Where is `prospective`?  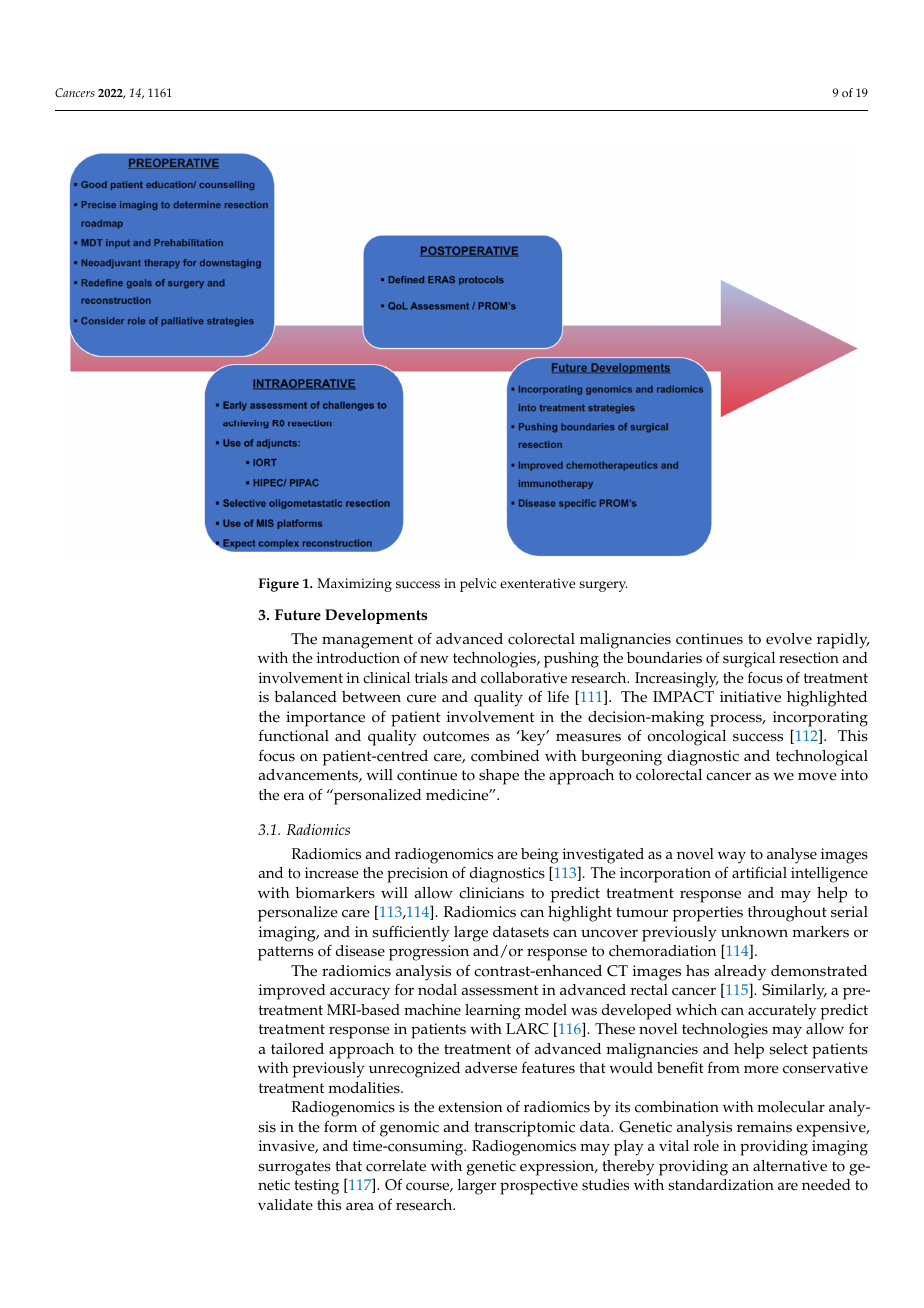 prospective is located at coordinates (539, 1187).
